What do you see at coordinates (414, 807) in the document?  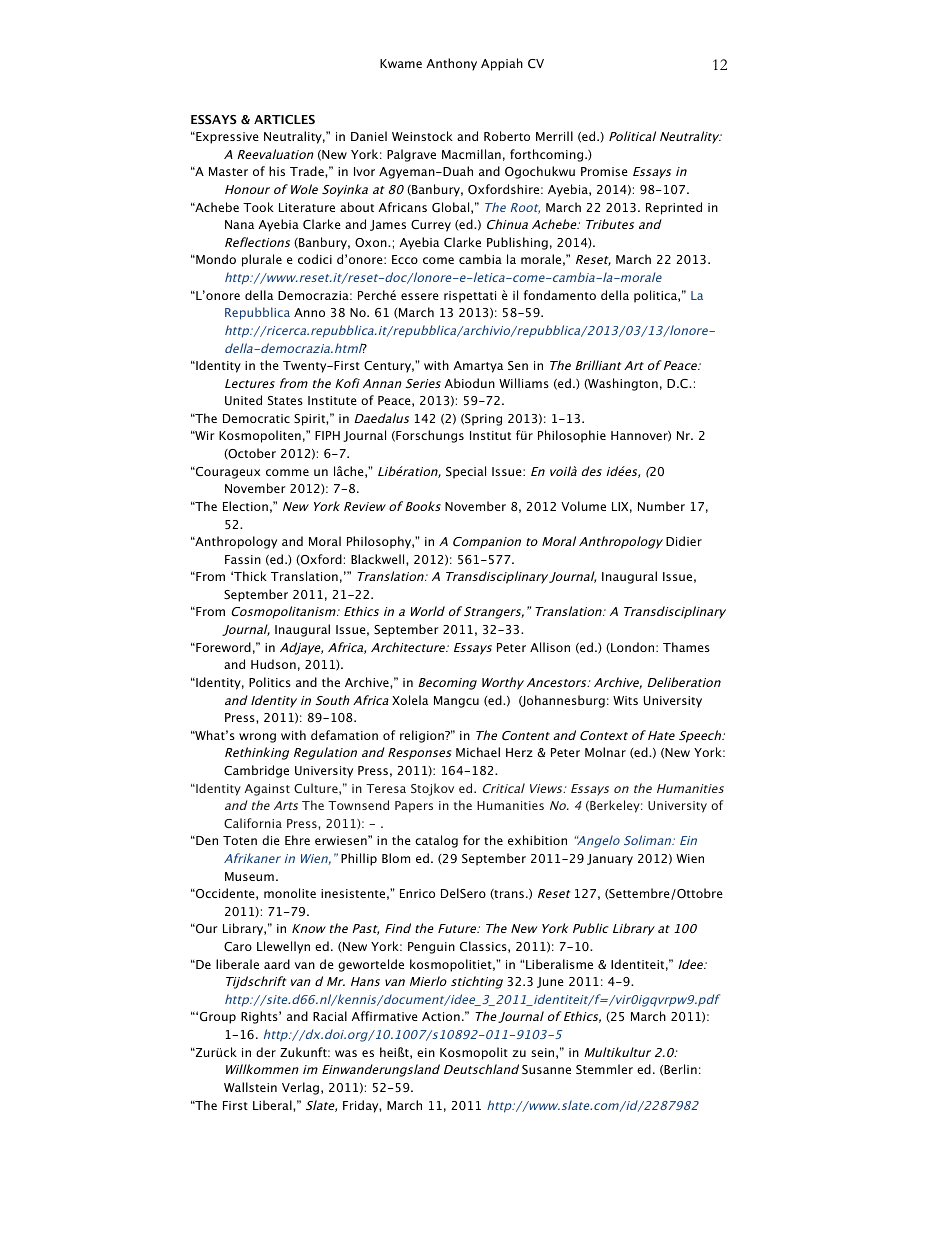 I see `Papers` at bounding box center [414, 807].
